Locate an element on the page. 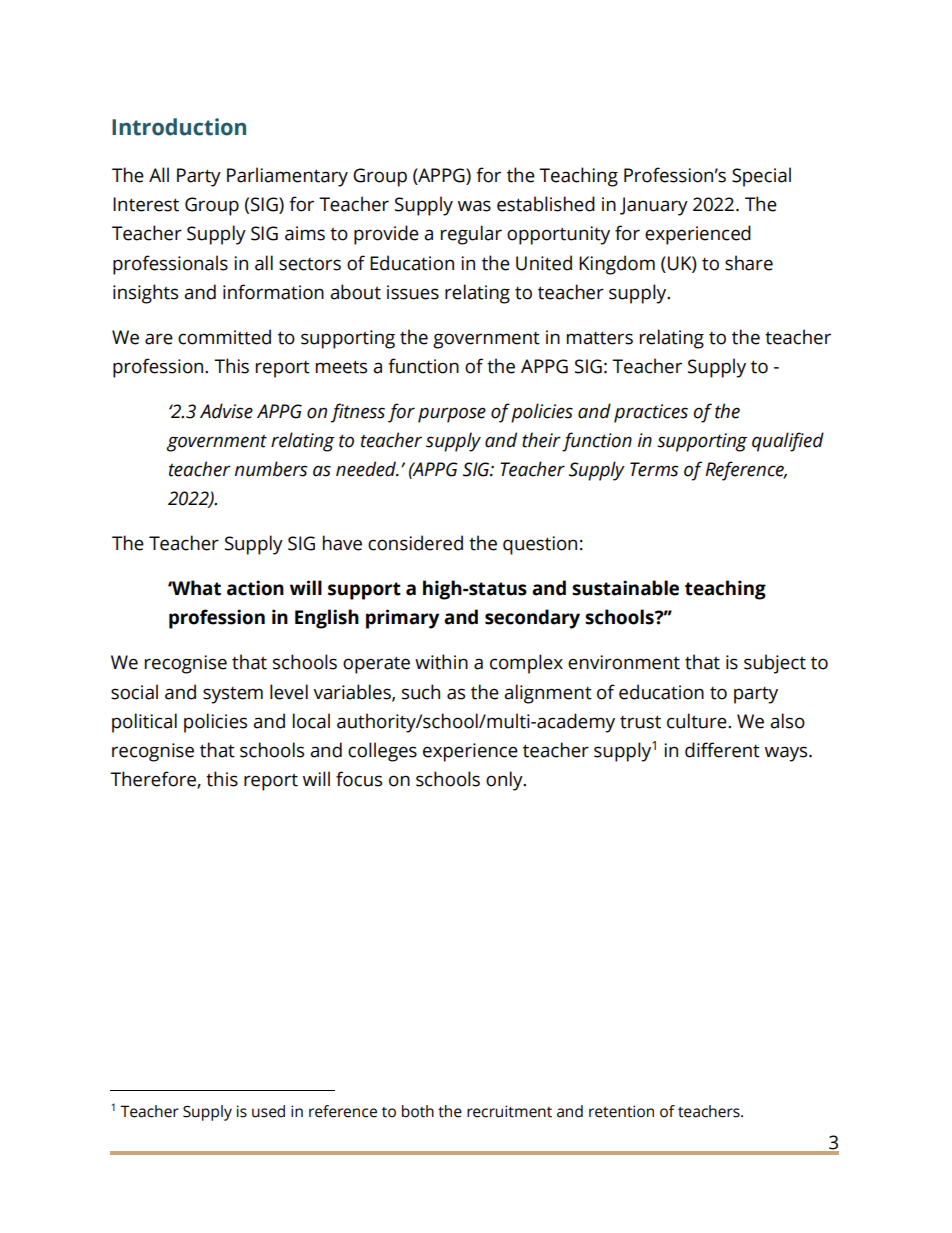 The image size is (952, 1233). such is located at coordinates (421, 692).
